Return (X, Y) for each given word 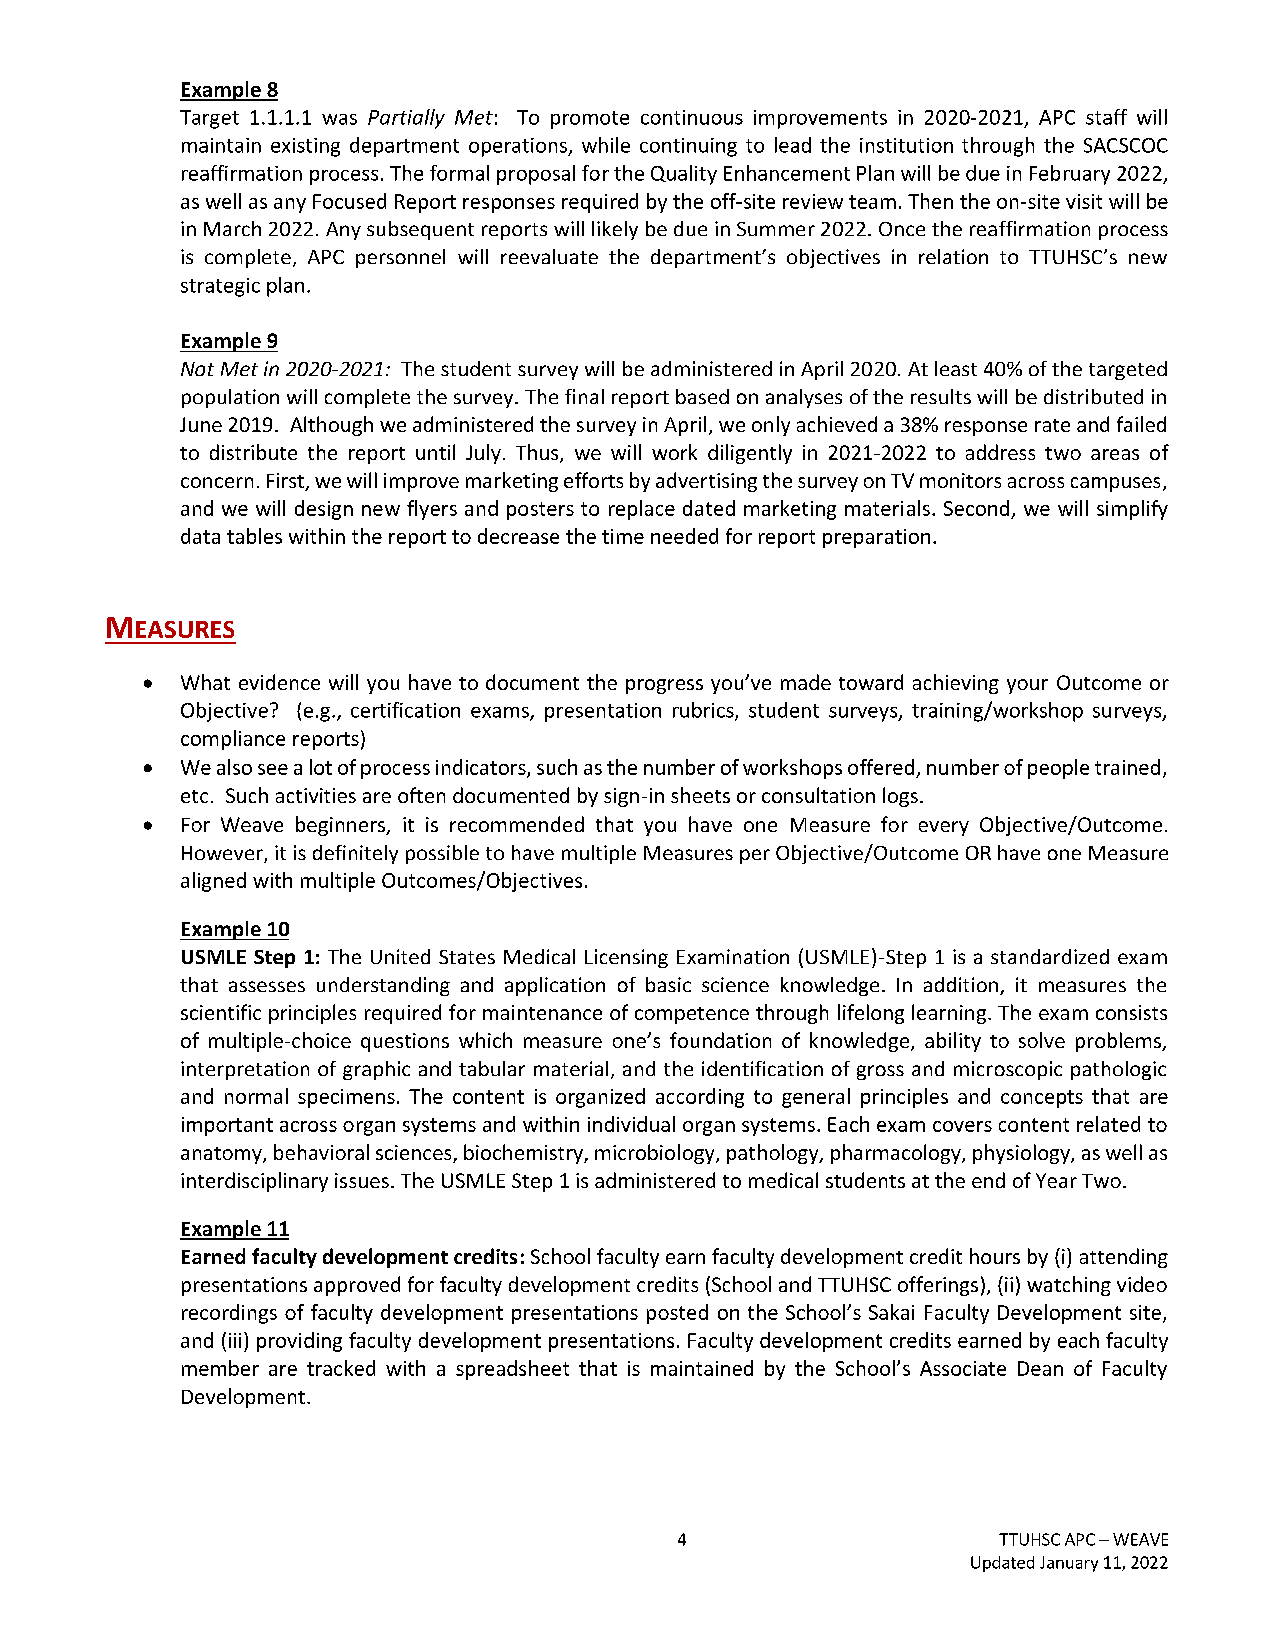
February (1070, 175)
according (700, 1098)
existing (305, 147)
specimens (346, 1098)
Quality (684, 175)
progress (664, 686)
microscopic (1008, 1070)
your (1027, 686)
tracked (341, 1368)
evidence (279, 682)
